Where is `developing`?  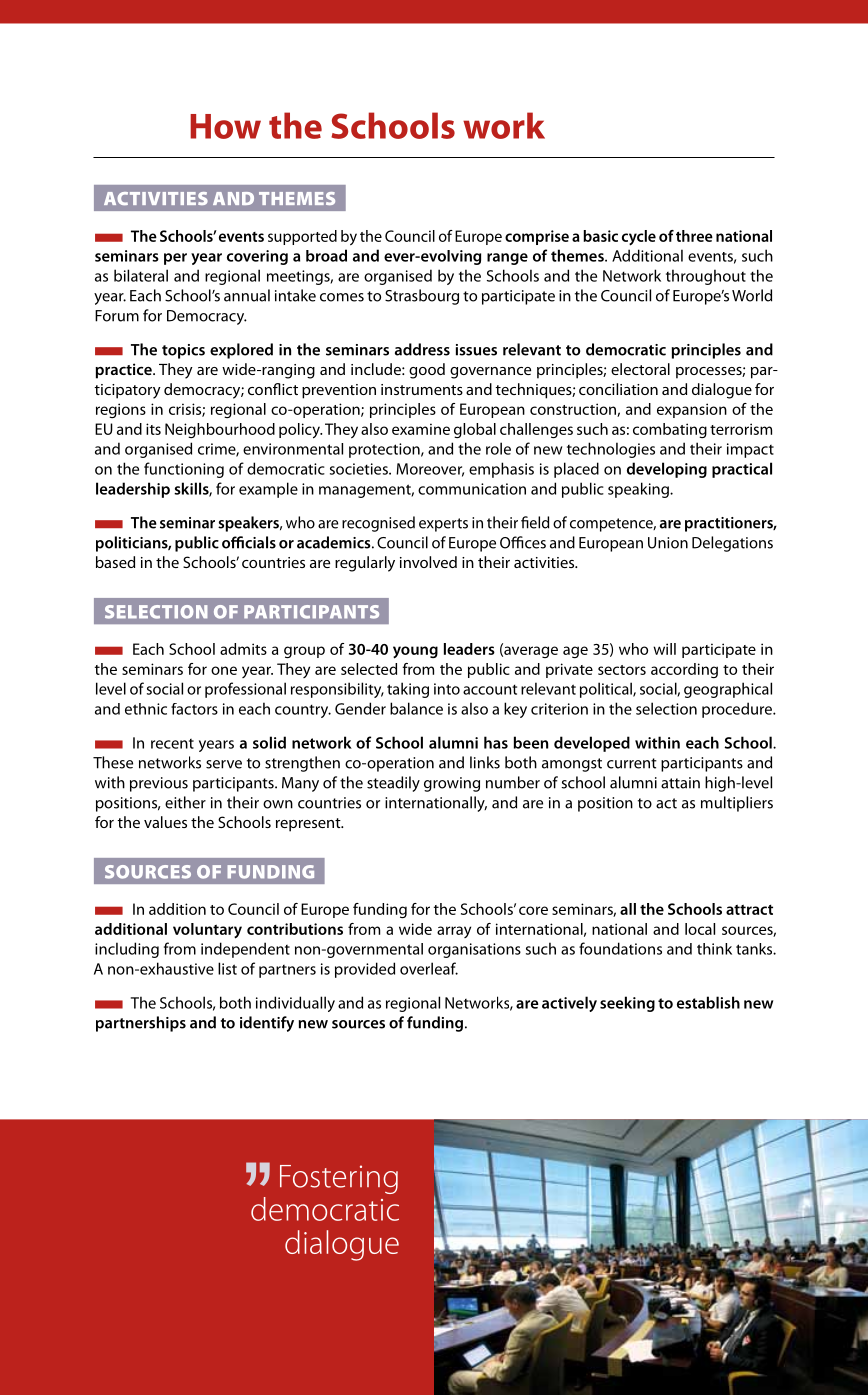
developing is located at coordinates (667, 470).
